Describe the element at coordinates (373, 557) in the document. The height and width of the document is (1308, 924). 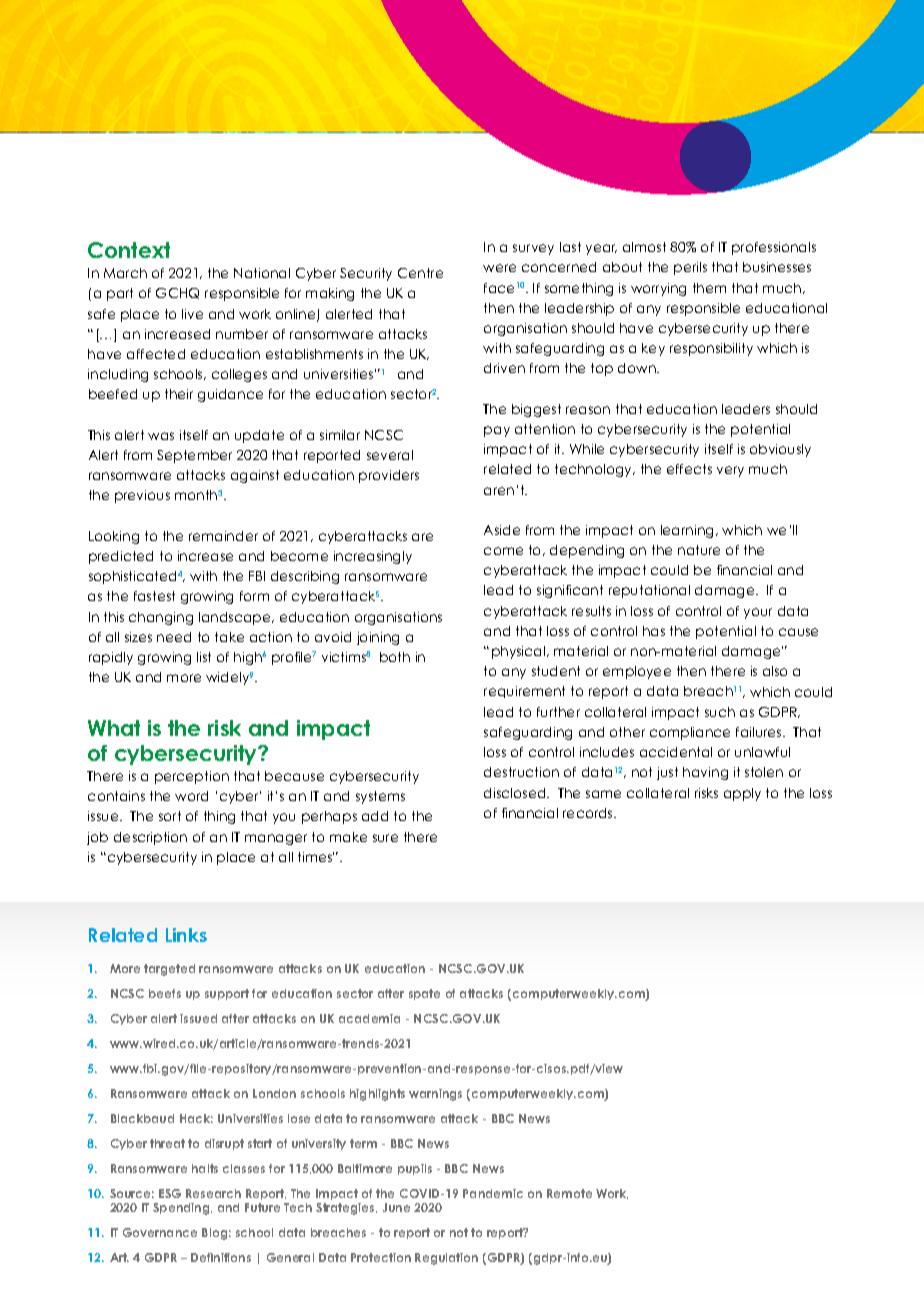
I see `increasingly` at that location.
